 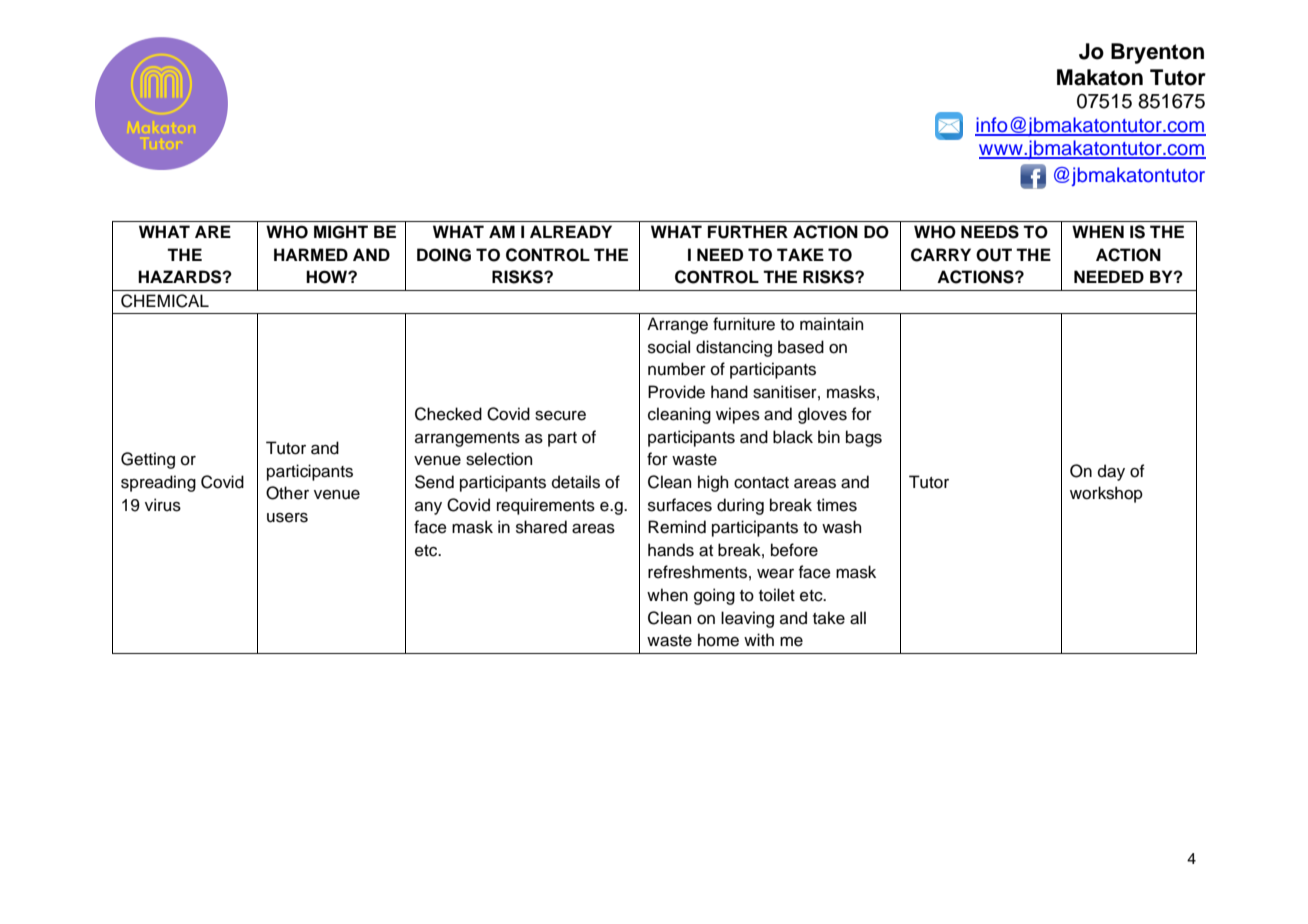 What do you see at coordinates (744, 324) in the screenshot?
I see `furniture` at bounding box center [744, 324].
